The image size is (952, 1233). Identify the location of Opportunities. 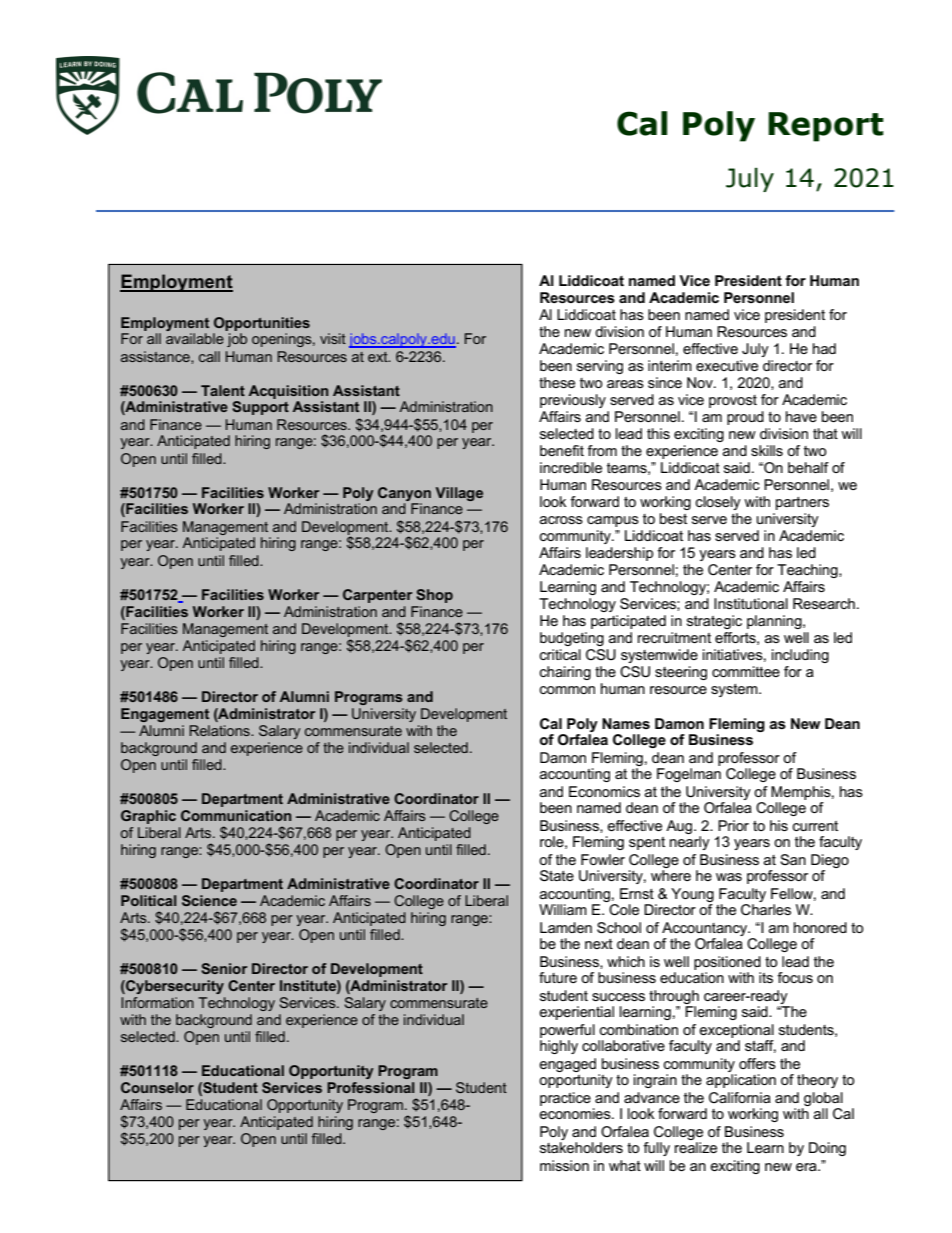
(262, 324).
